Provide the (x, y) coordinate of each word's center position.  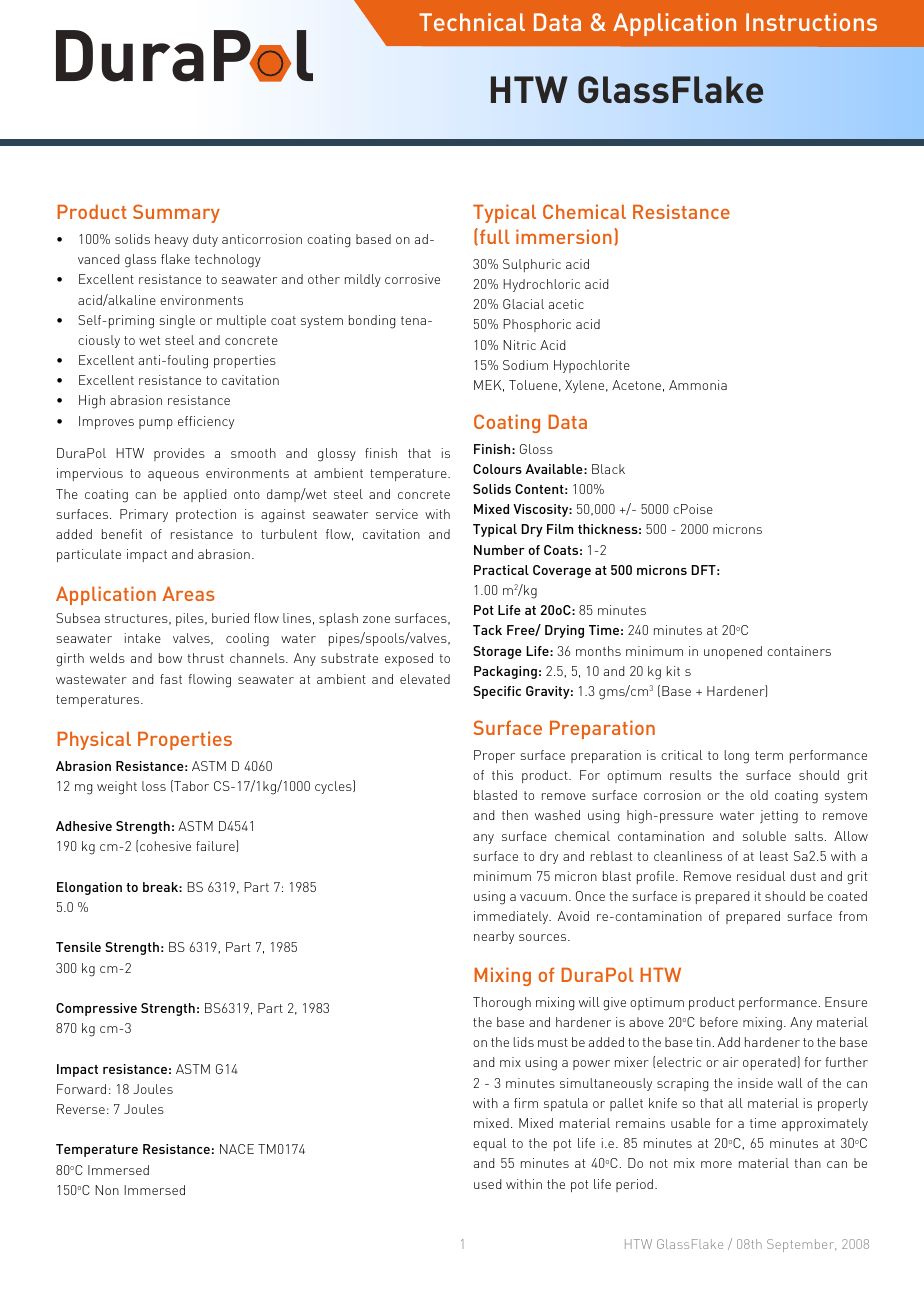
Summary (176, 213)
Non (107, 1190)
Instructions (811, 22)
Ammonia (698, 385)
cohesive (165, 846)
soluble (764, 836)
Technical (472, 22)
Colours (497, 469)
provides (179, 454)
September (801, 1245)
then (515, 815)
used (487, 1184)
